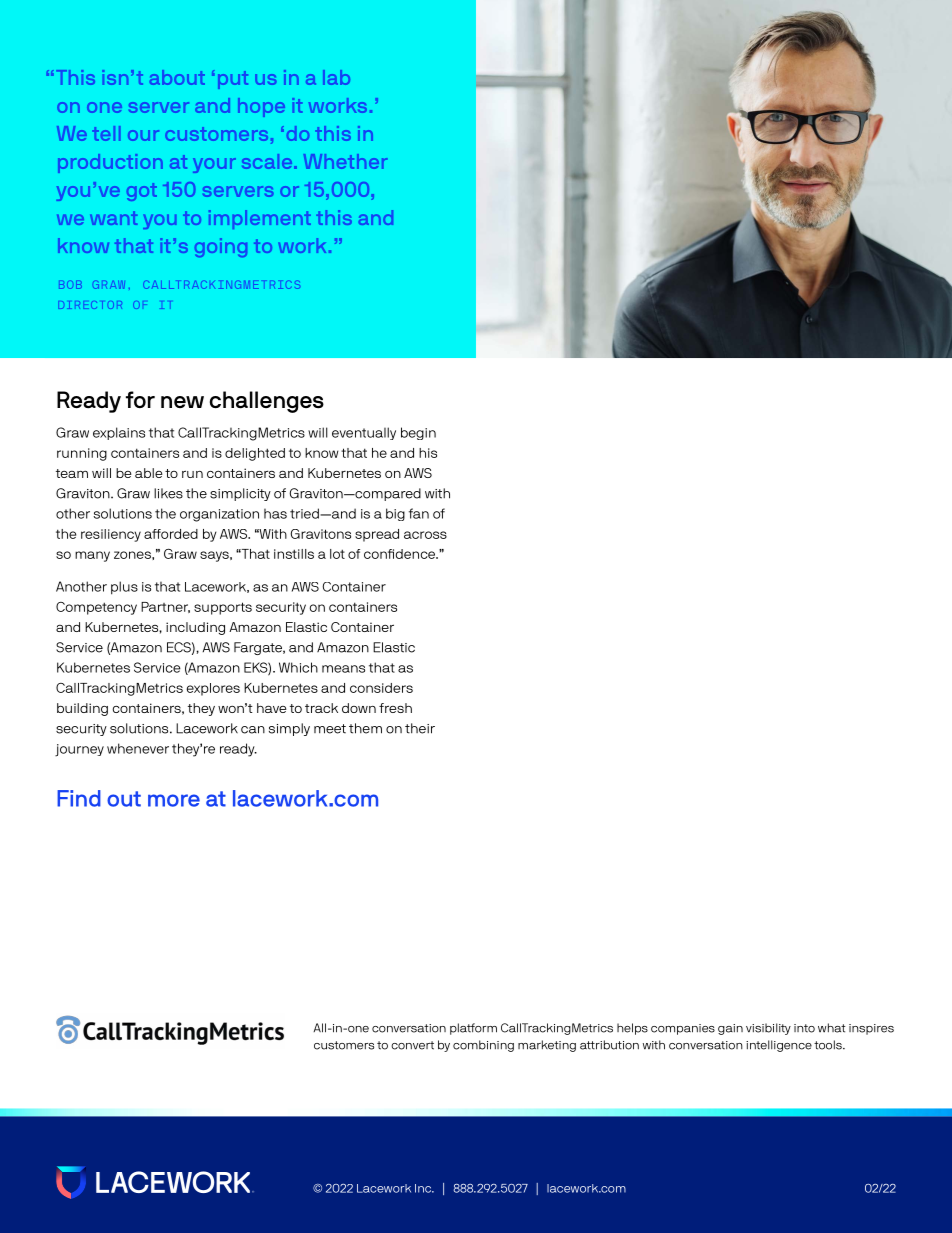  I want to click on new, so click(182, 402).
